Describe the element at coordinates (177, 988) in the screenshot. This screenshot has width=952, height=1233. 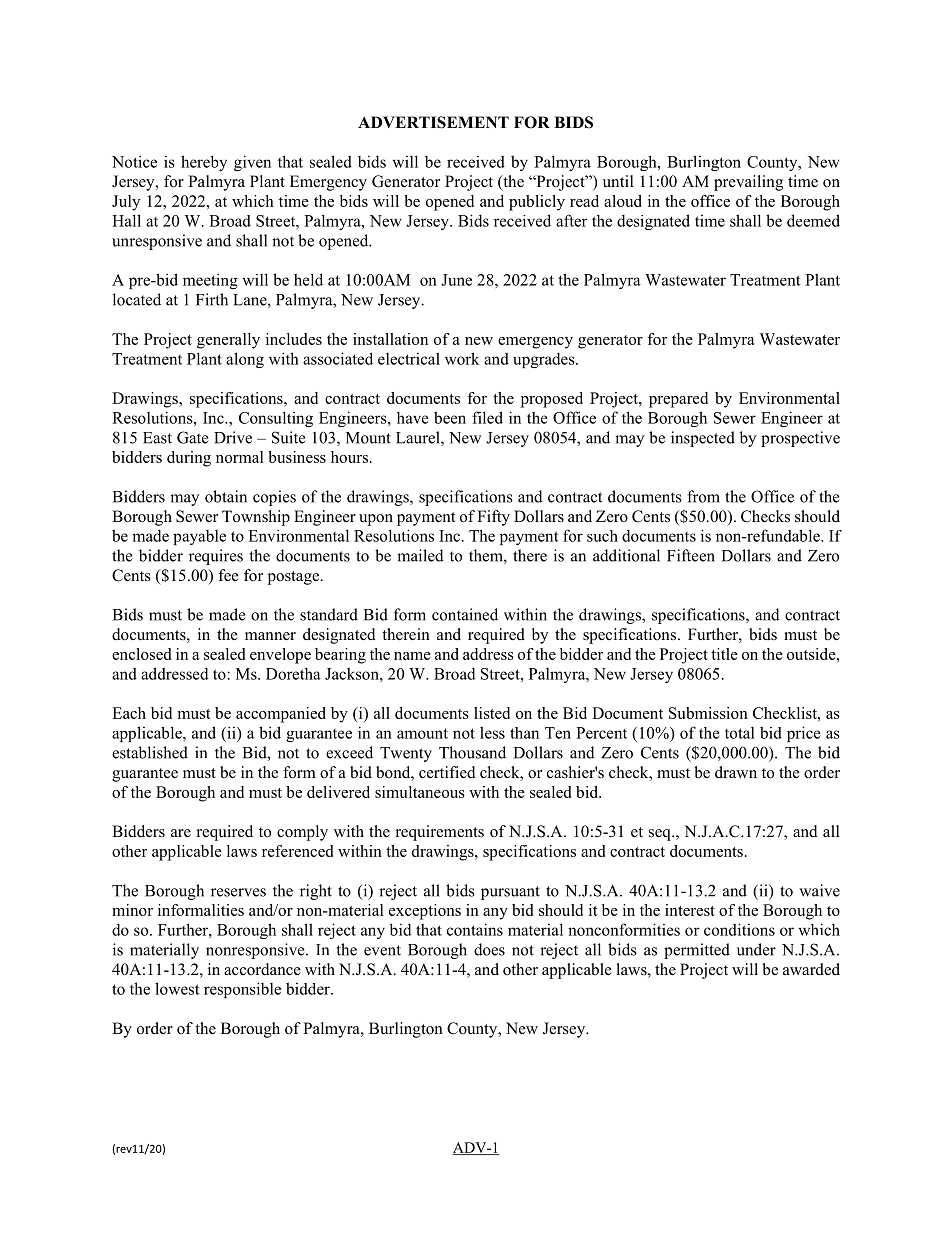
I see `lowest` at that location.
